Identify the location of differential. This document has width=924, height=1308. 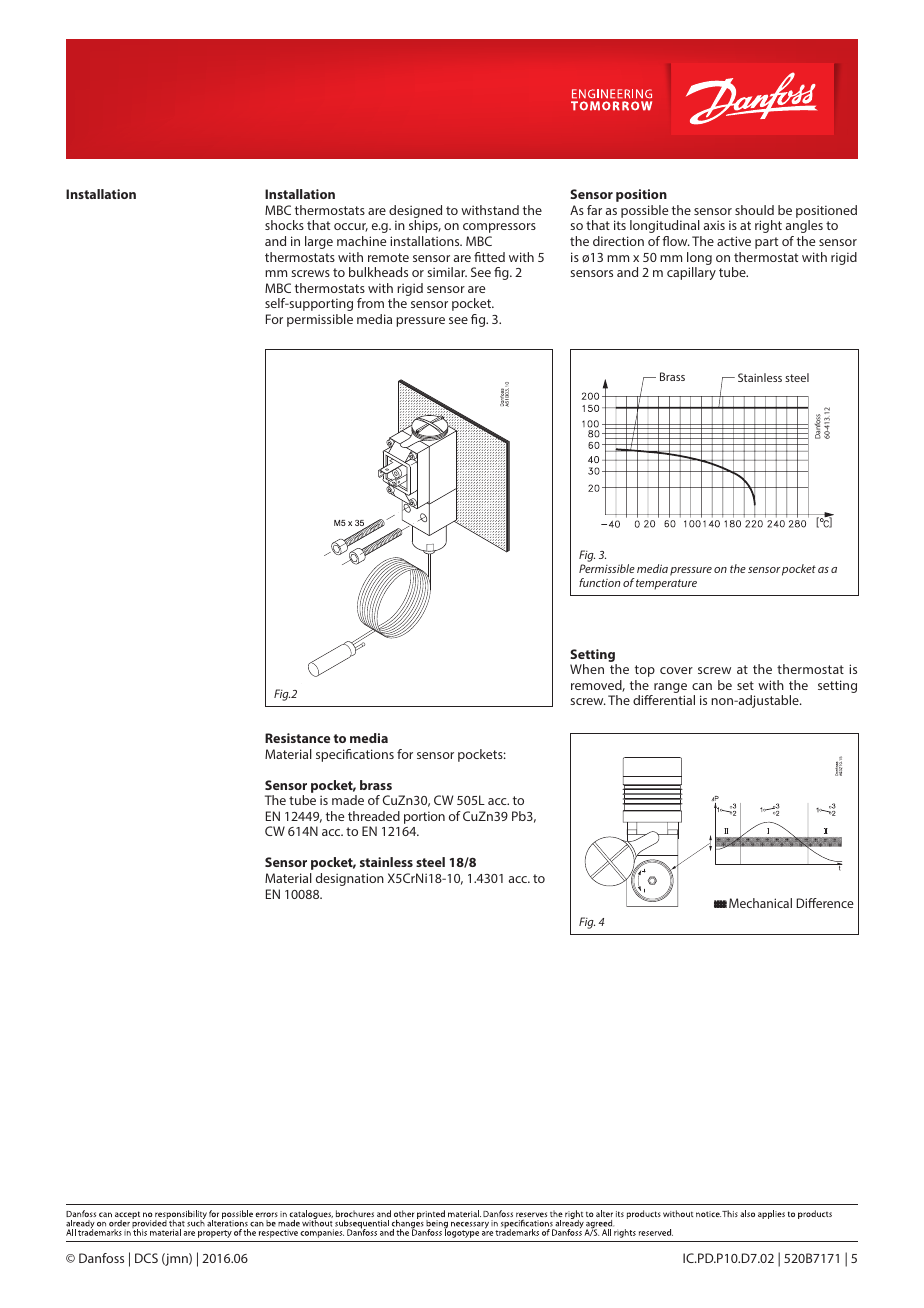
(664, 700).
